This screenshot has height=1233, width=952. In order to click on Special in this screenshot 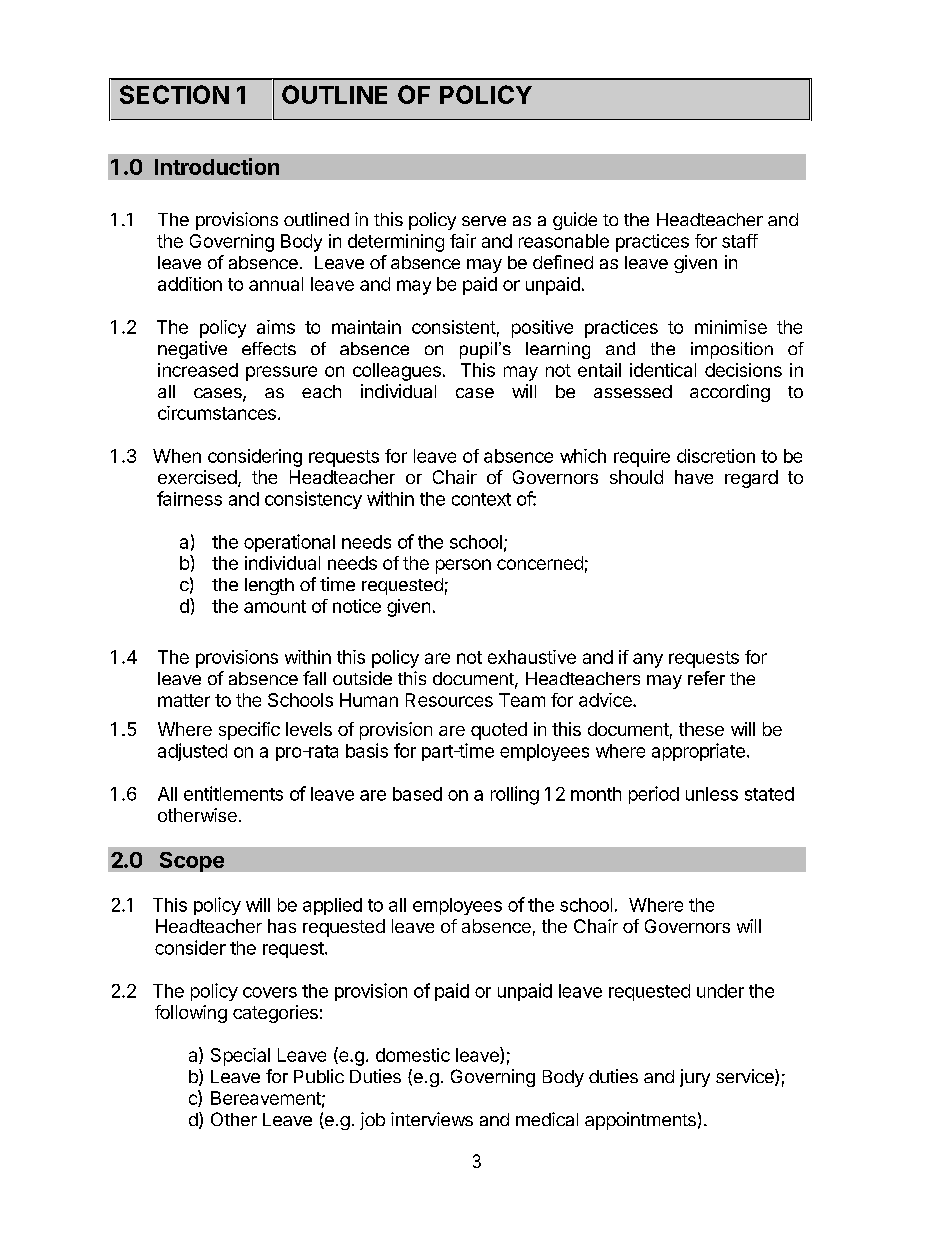, I will do `click(240, 1057)`.
